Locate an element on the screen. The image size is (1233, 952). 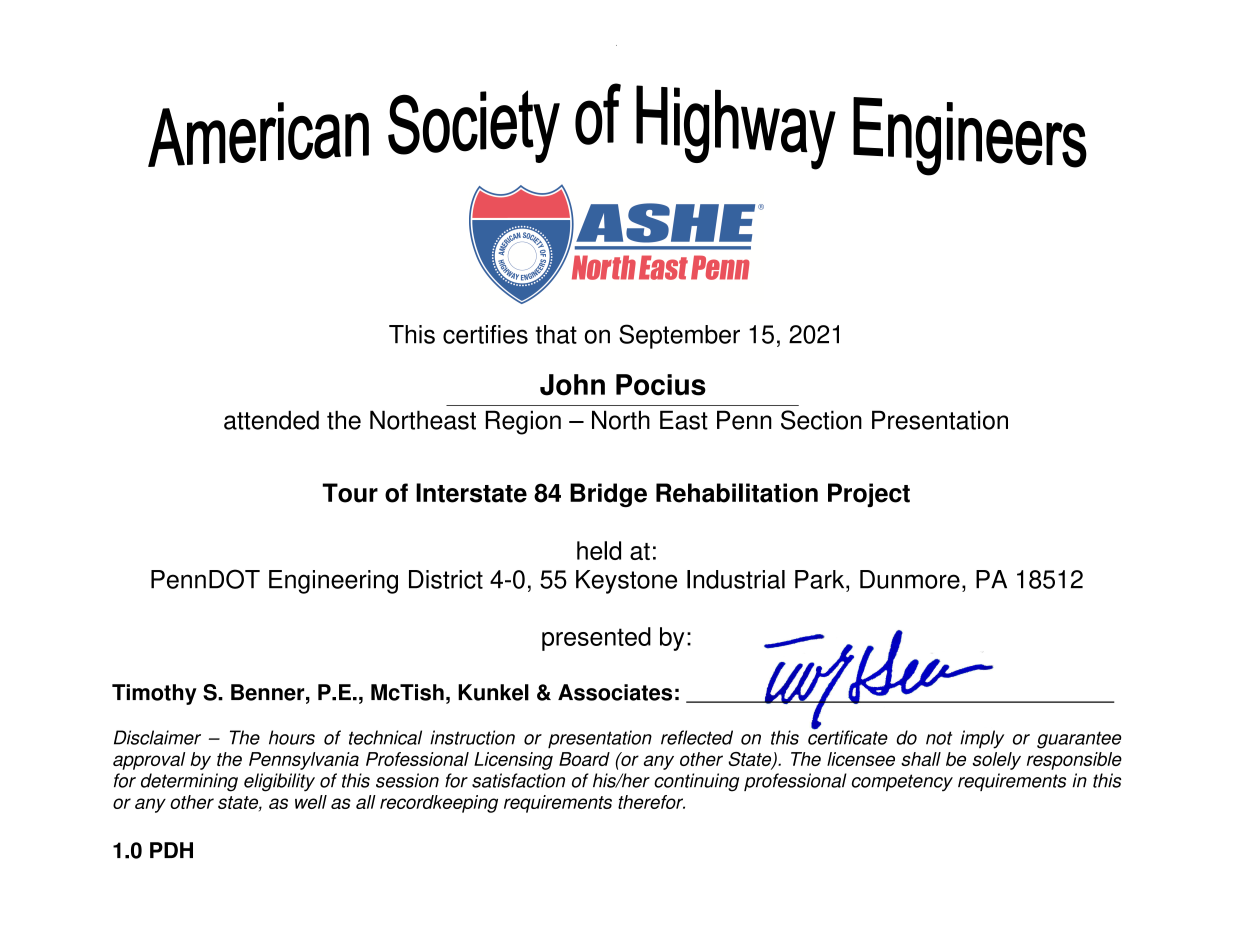
that is located at coordinates (556, 334).
